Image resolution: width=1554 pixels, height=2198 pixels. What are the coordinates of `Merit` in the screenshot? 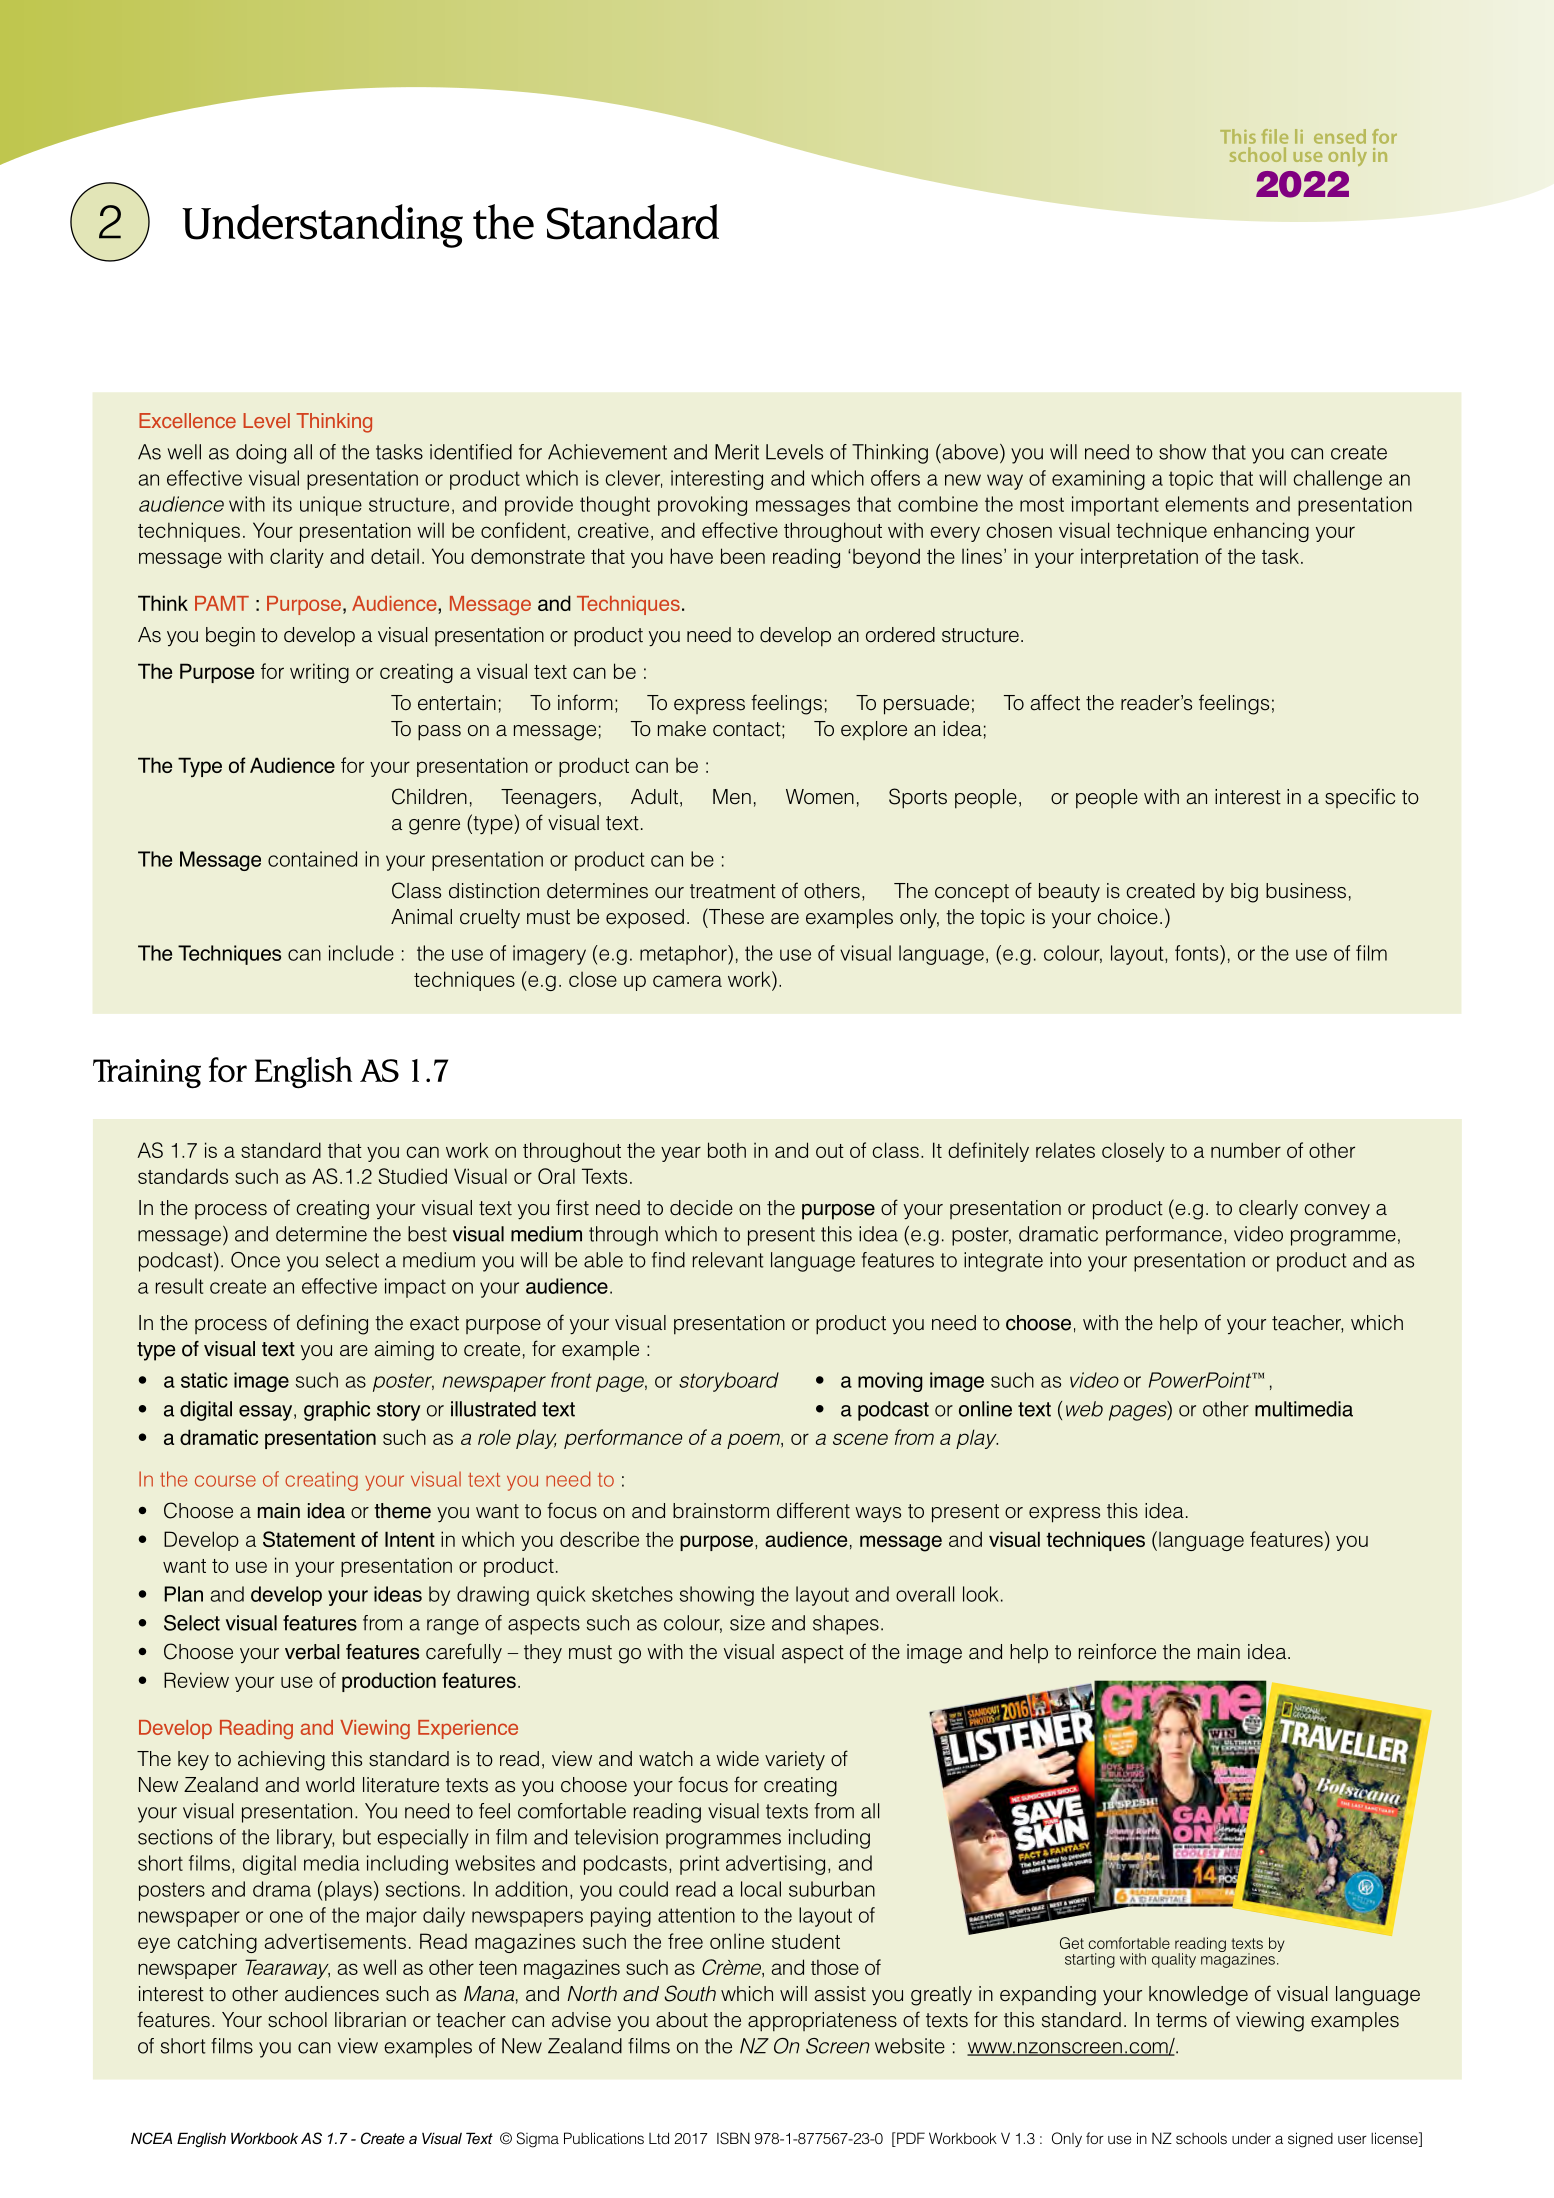 It's located at (737, 452).
